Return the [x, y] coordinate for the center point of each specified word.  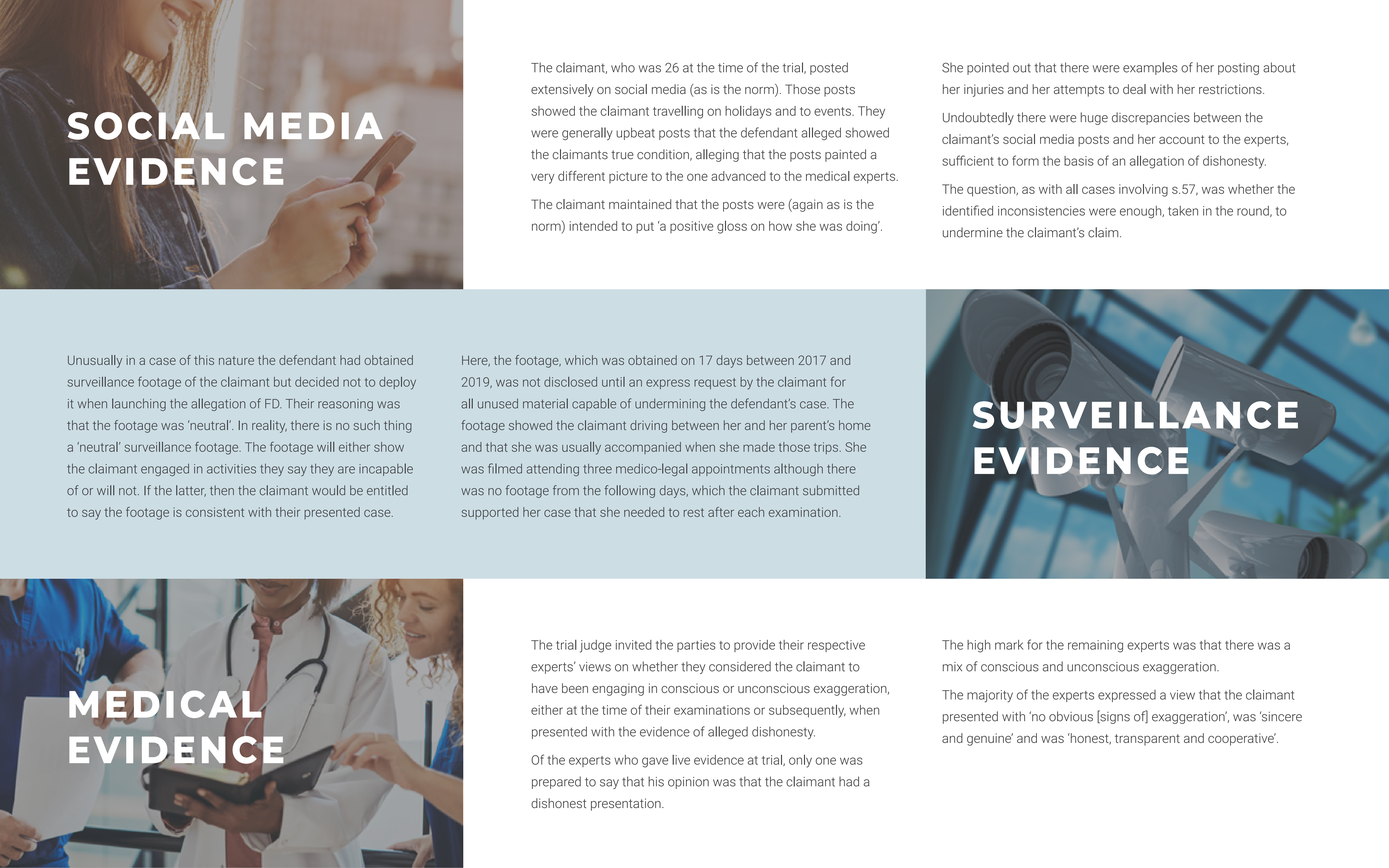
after [721, 512]
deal [1134, 89]
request [715, 383]
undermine [973, 232]
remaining [1095, 646]
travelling [678, 112]
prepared [556, 782]
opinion [688, 783]
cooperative [1242, 739]
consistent [215, 512]
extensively [562, 90]
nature [236, 360]
